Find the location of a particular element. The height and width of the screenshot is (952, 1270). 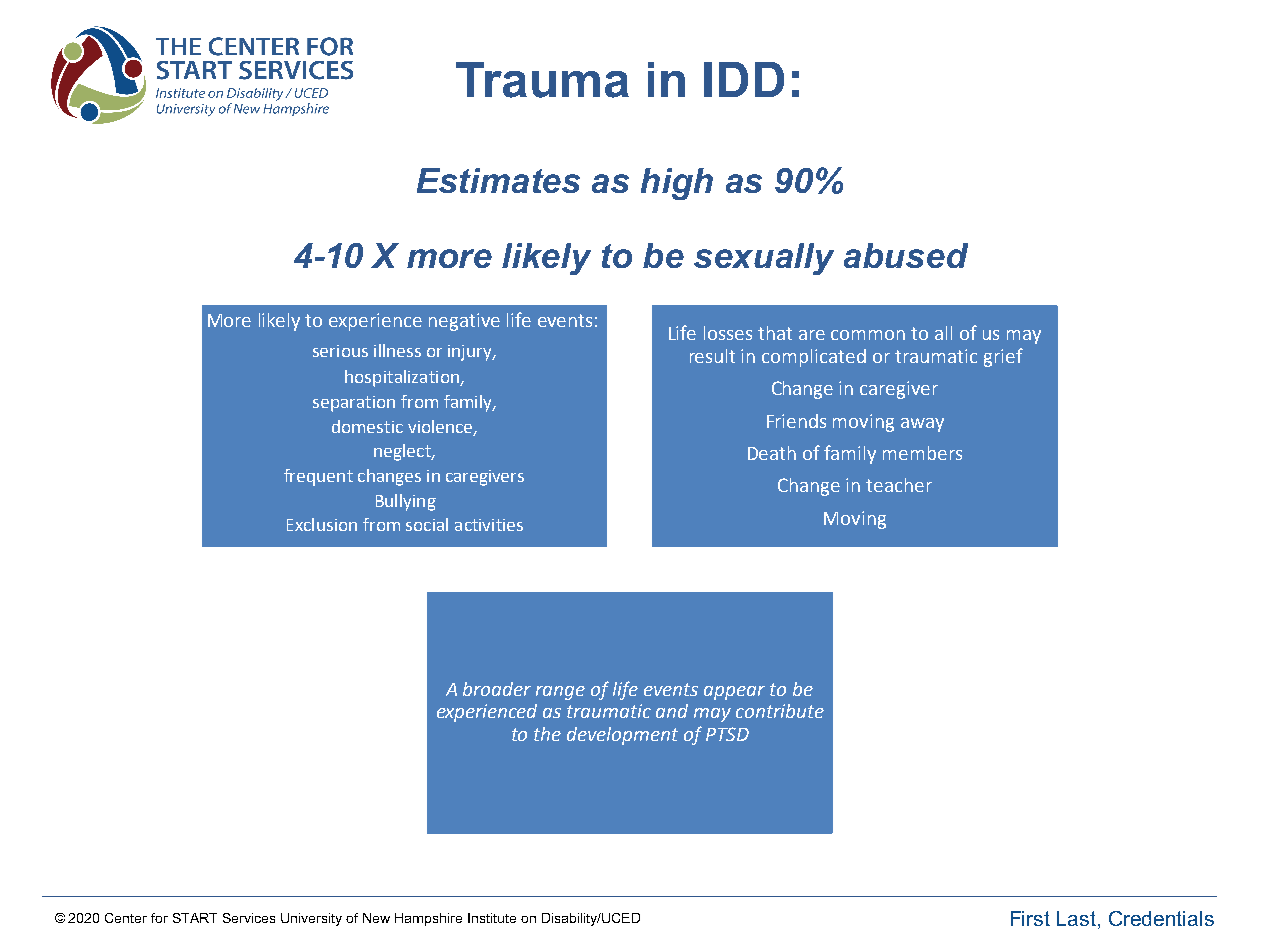

Estimates is located at coordinates (498, 180).
